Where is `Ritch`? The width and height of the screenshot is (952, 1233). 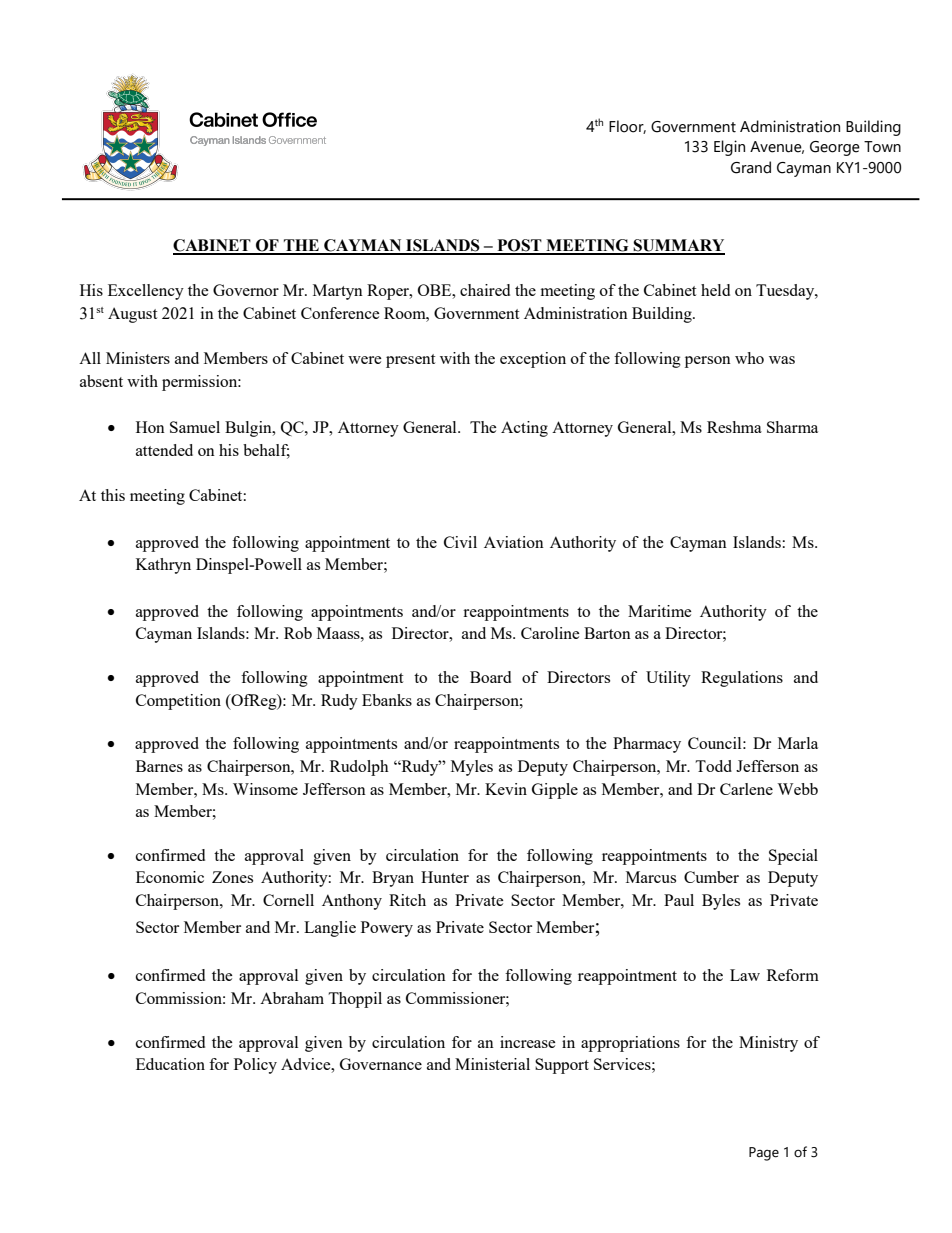 Ritch is located at coordinates (407, 900).
